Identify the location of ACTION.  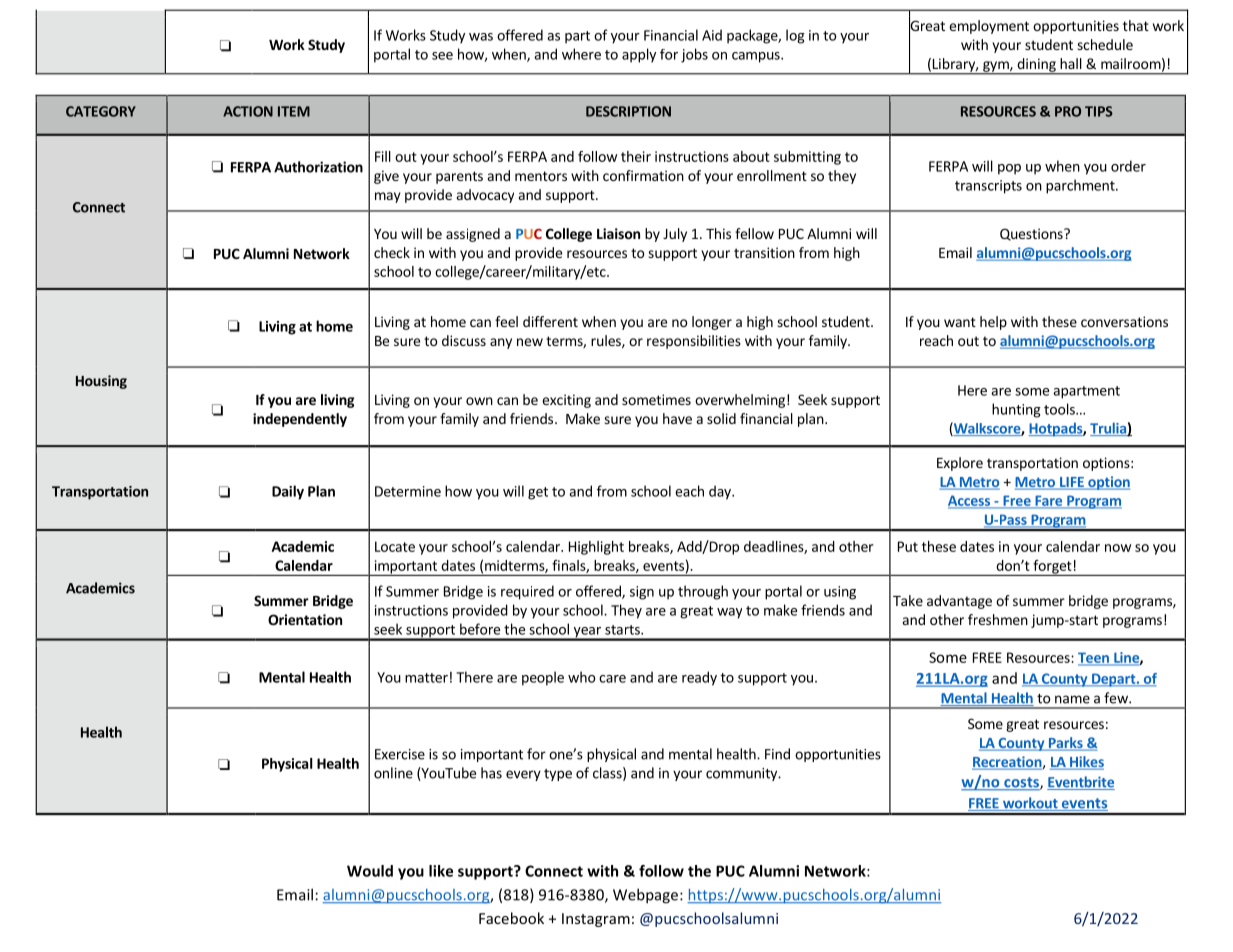
(248, 111).
